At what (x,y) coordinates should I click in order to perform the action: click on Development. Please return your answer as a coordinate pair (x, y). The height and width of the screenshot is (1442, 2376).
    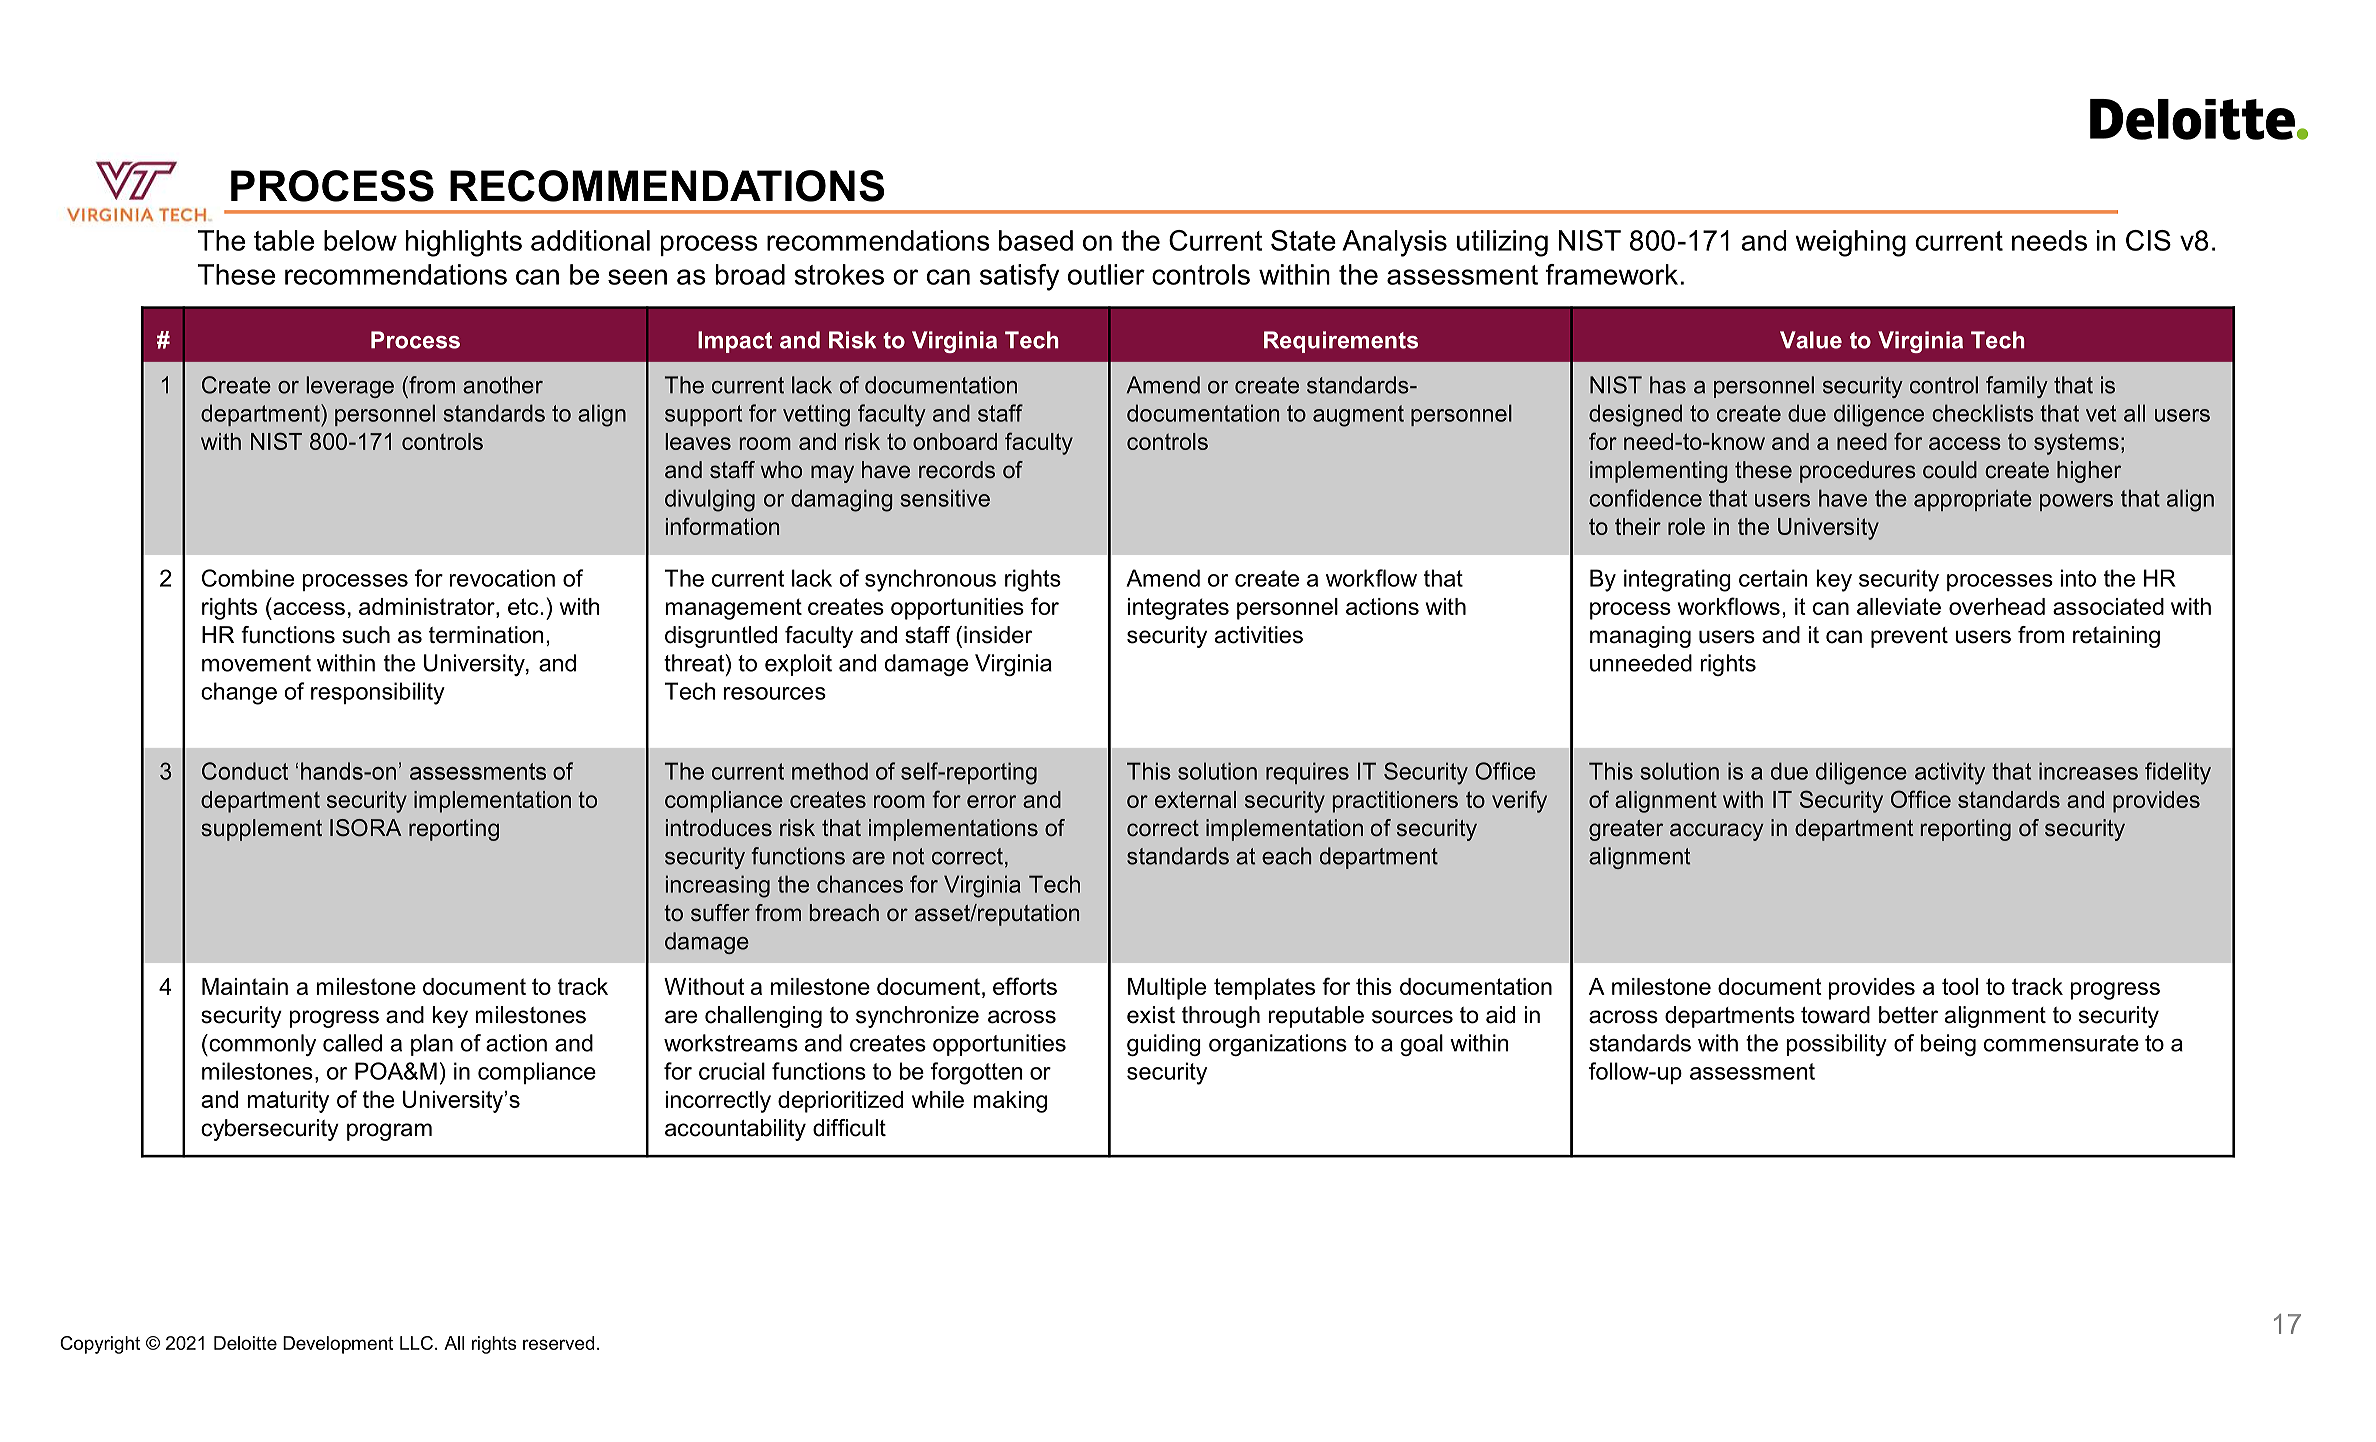
    Looking at the image, I should click on (338, 1345).
